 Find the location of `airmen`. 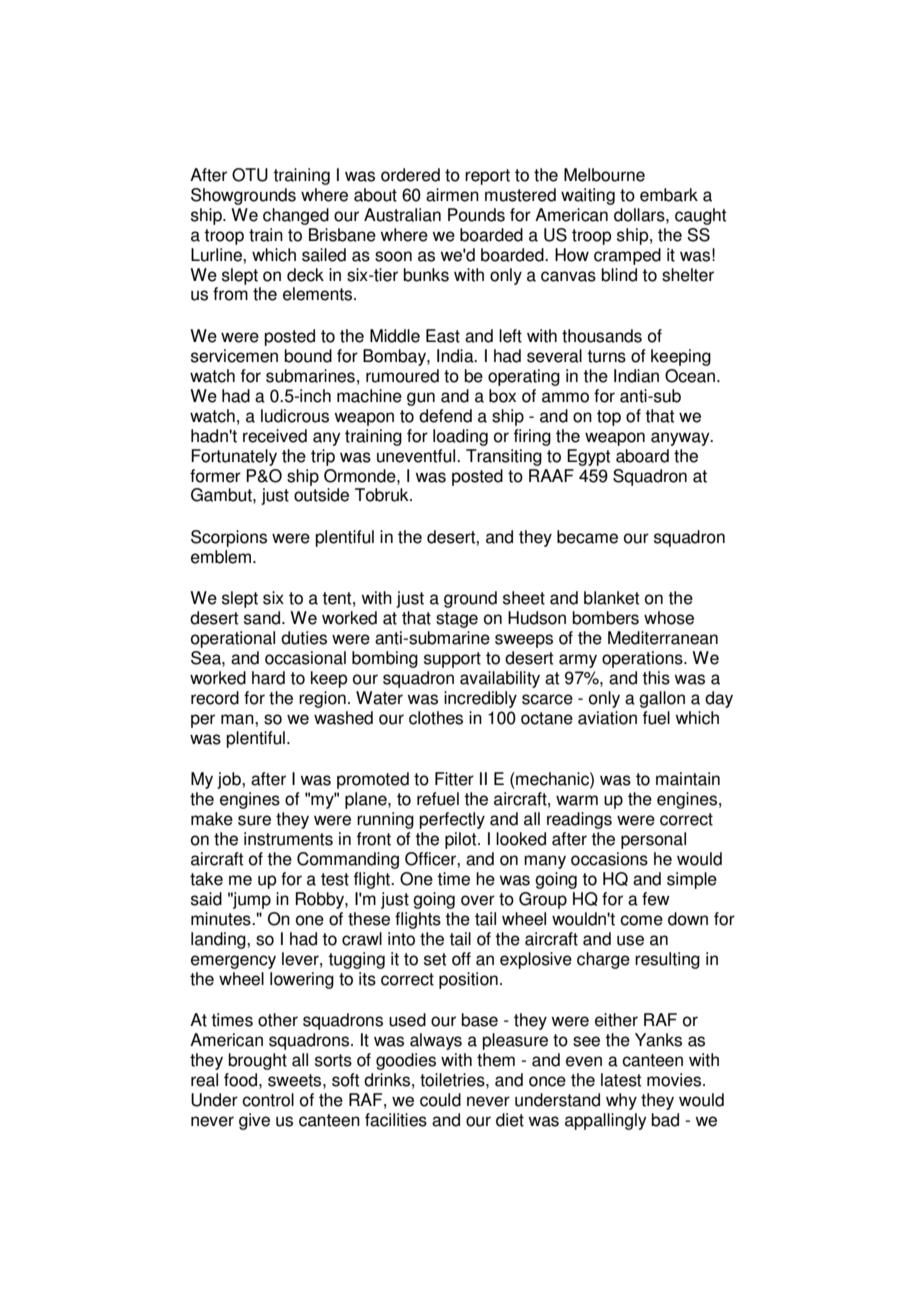

airmen is located at coordinates (452, 195).
